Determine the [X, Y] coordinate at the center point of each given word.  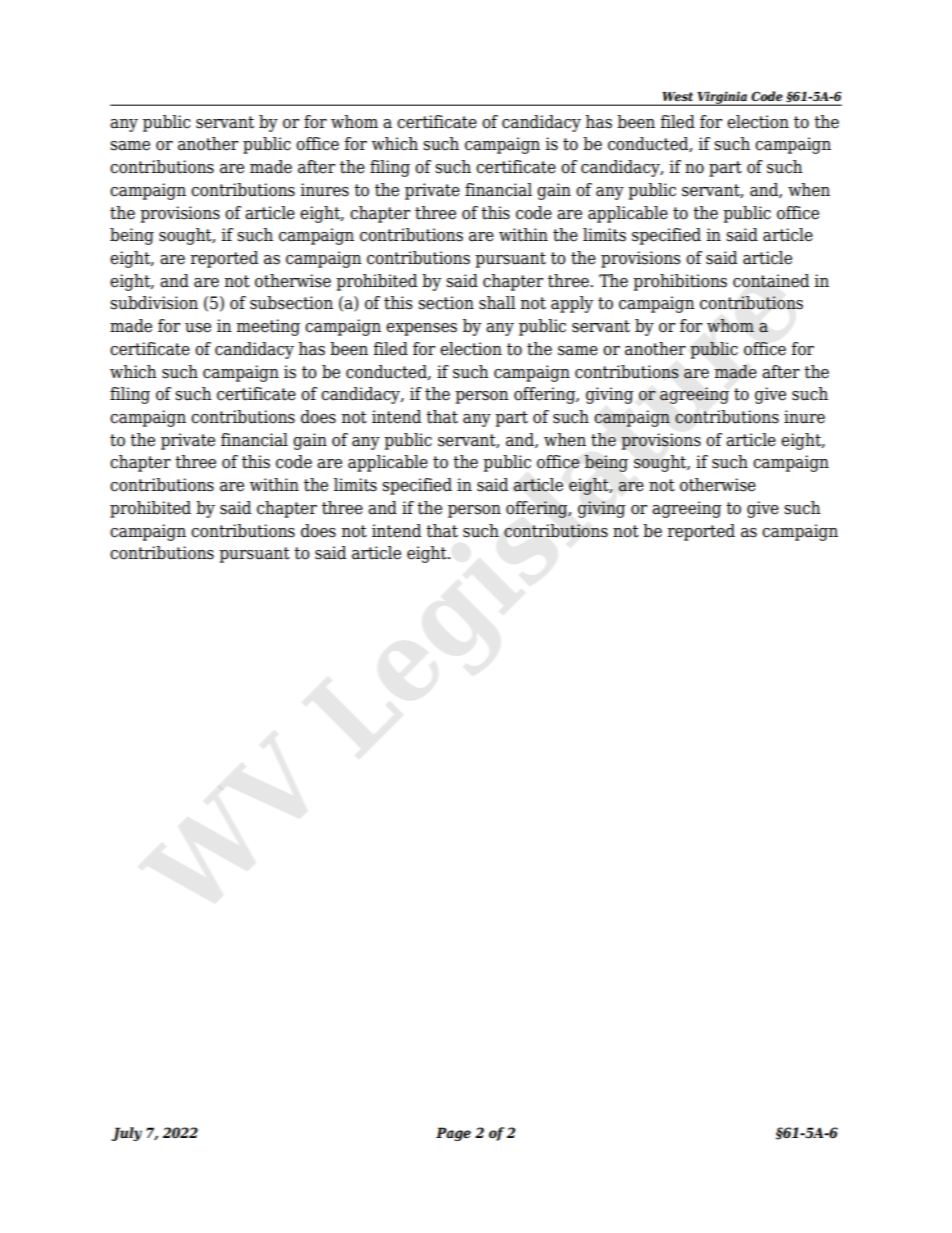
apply [572, 304]
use [198, 328]
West [678, 96]
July [126, 1134]
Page [453, 1134]
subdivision [154, 303]
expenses [421, 329]
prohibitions [680, 282]
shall [497, 303]
